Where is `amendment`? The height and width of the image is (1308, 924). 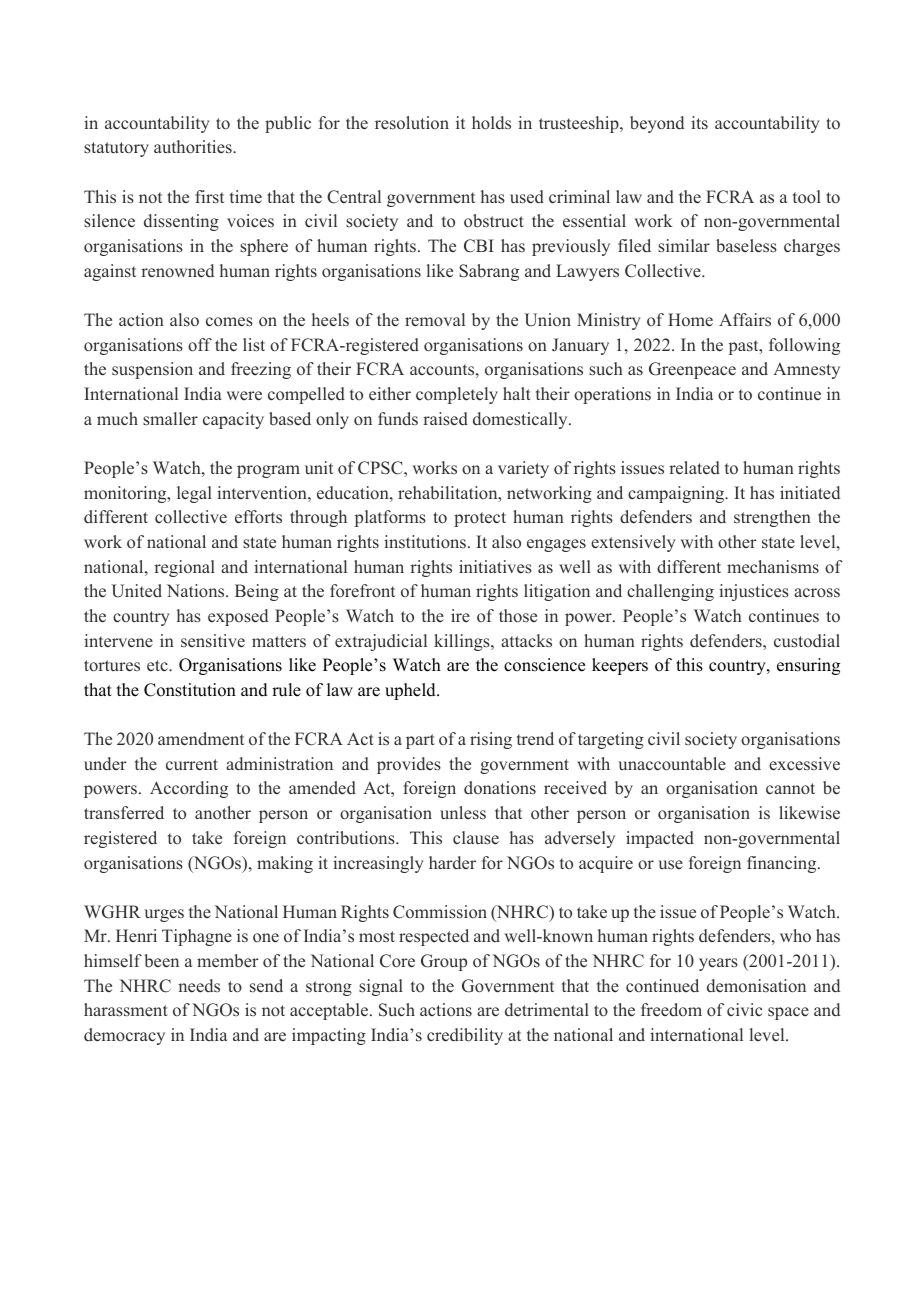
amendment is located at coordinates (201, 739).
